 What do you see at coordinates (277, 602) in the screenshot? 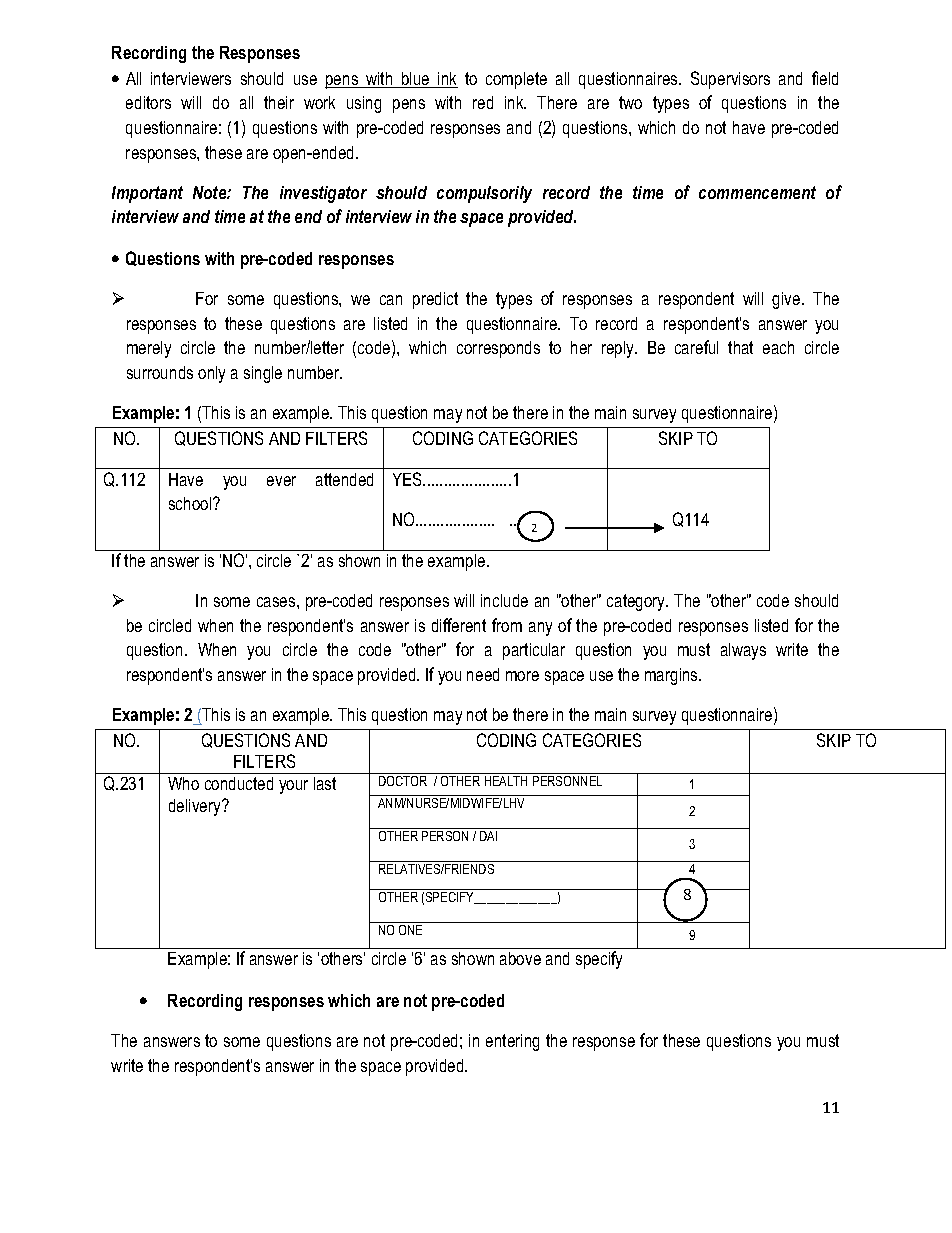
I see `cases` at bounding box center [277, 602].
